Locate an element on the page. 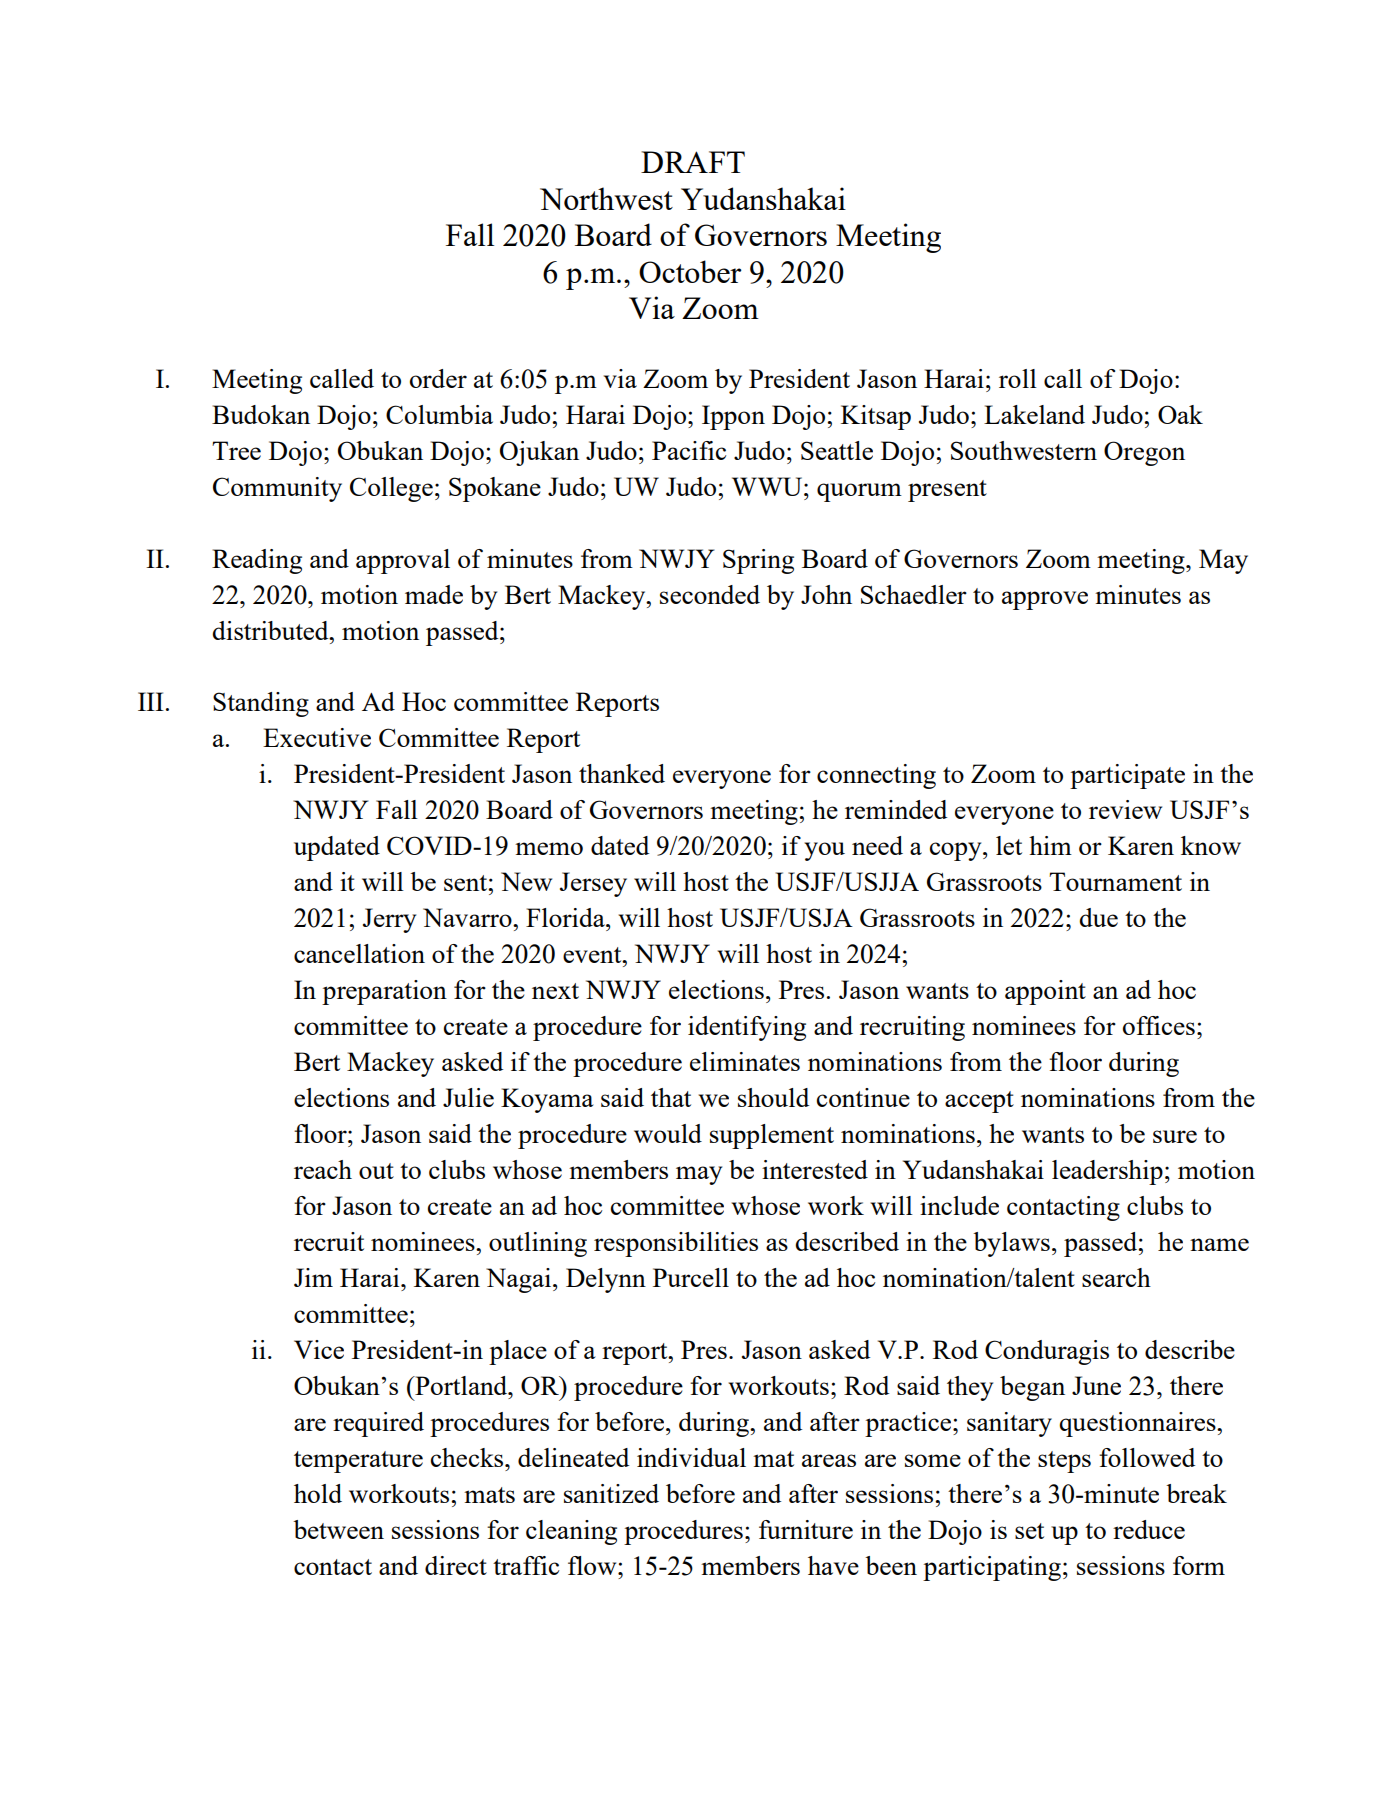  reach is located at coordinates (323, 1169).
